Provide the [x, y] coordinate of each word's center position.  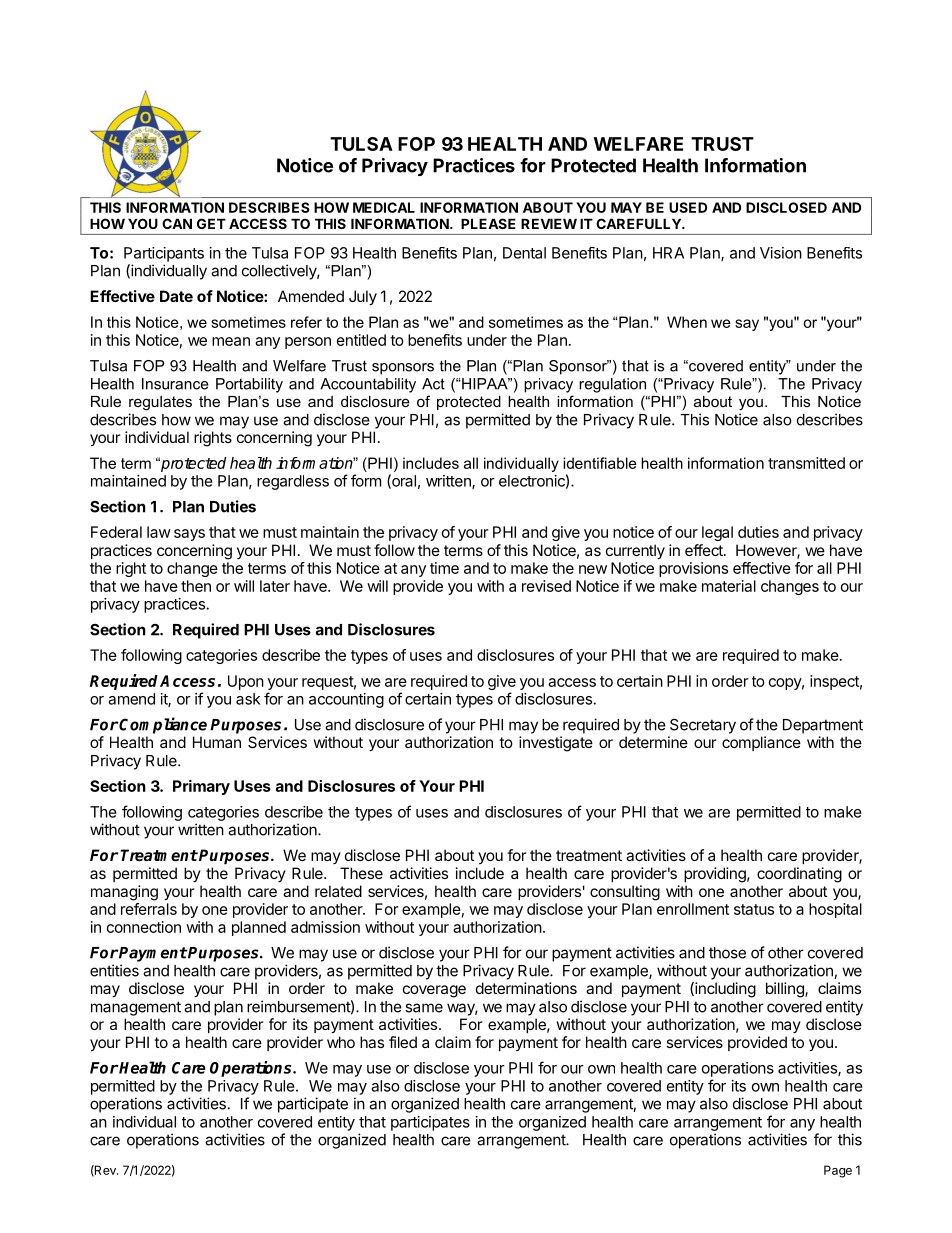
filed [403, 1042]
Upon [246, 682]
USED [688, 207]
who [341, 1042]
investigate [556, 744]
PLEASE [488, 223]
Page [838, 1171]
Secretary [703, 726]
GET [211, 223]
